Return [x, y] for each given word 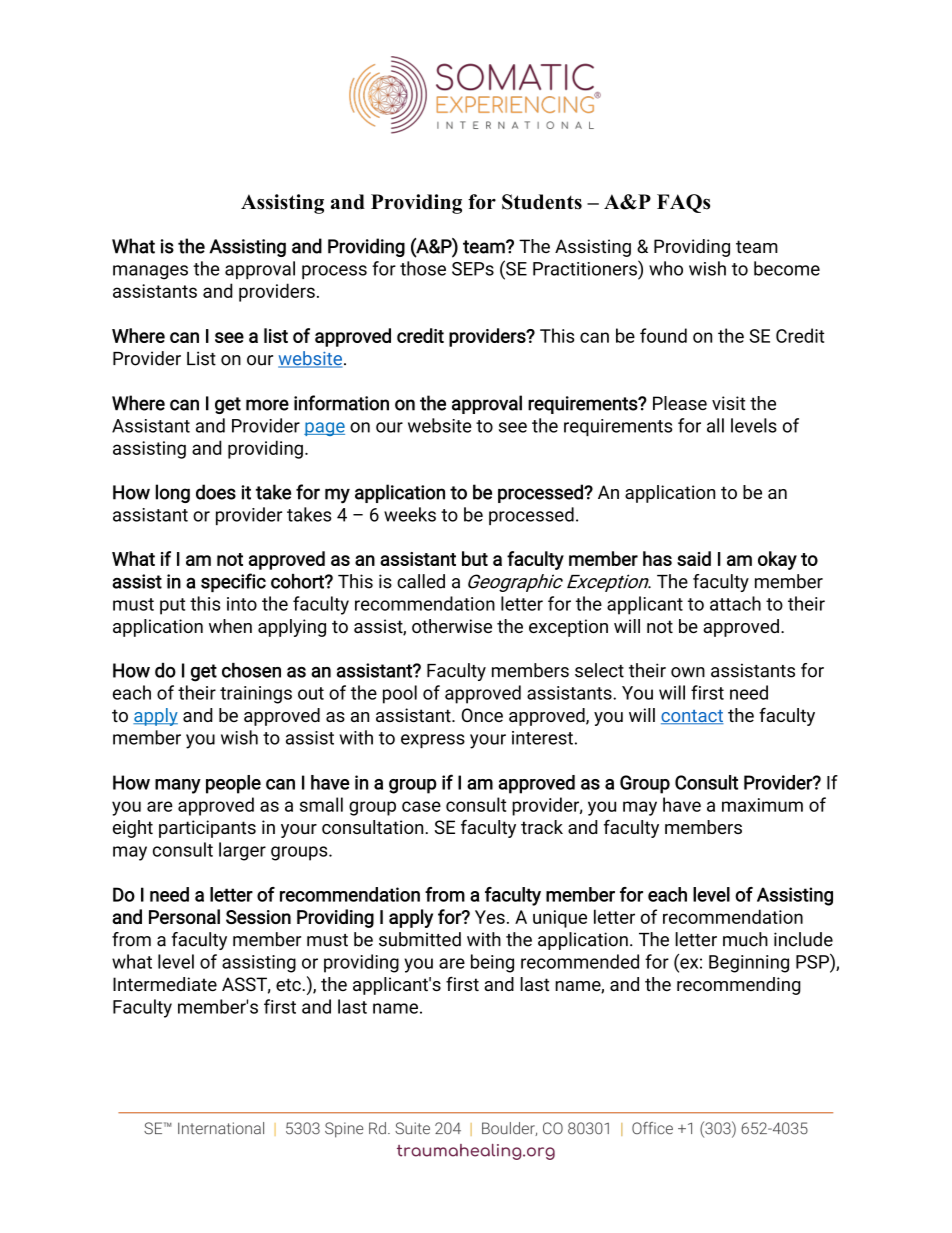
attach [735, 603]
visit [729, 403]
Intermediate [165, 984]
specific [233, 582]
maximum [762, 805]
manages [150, 272]
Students [542, 202]
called [421, 581]
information [341, 403]
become [787, 268]
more [267, 405]
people [233, 784]
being [492, 963]
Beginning [749, 964]
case [421, 806]
